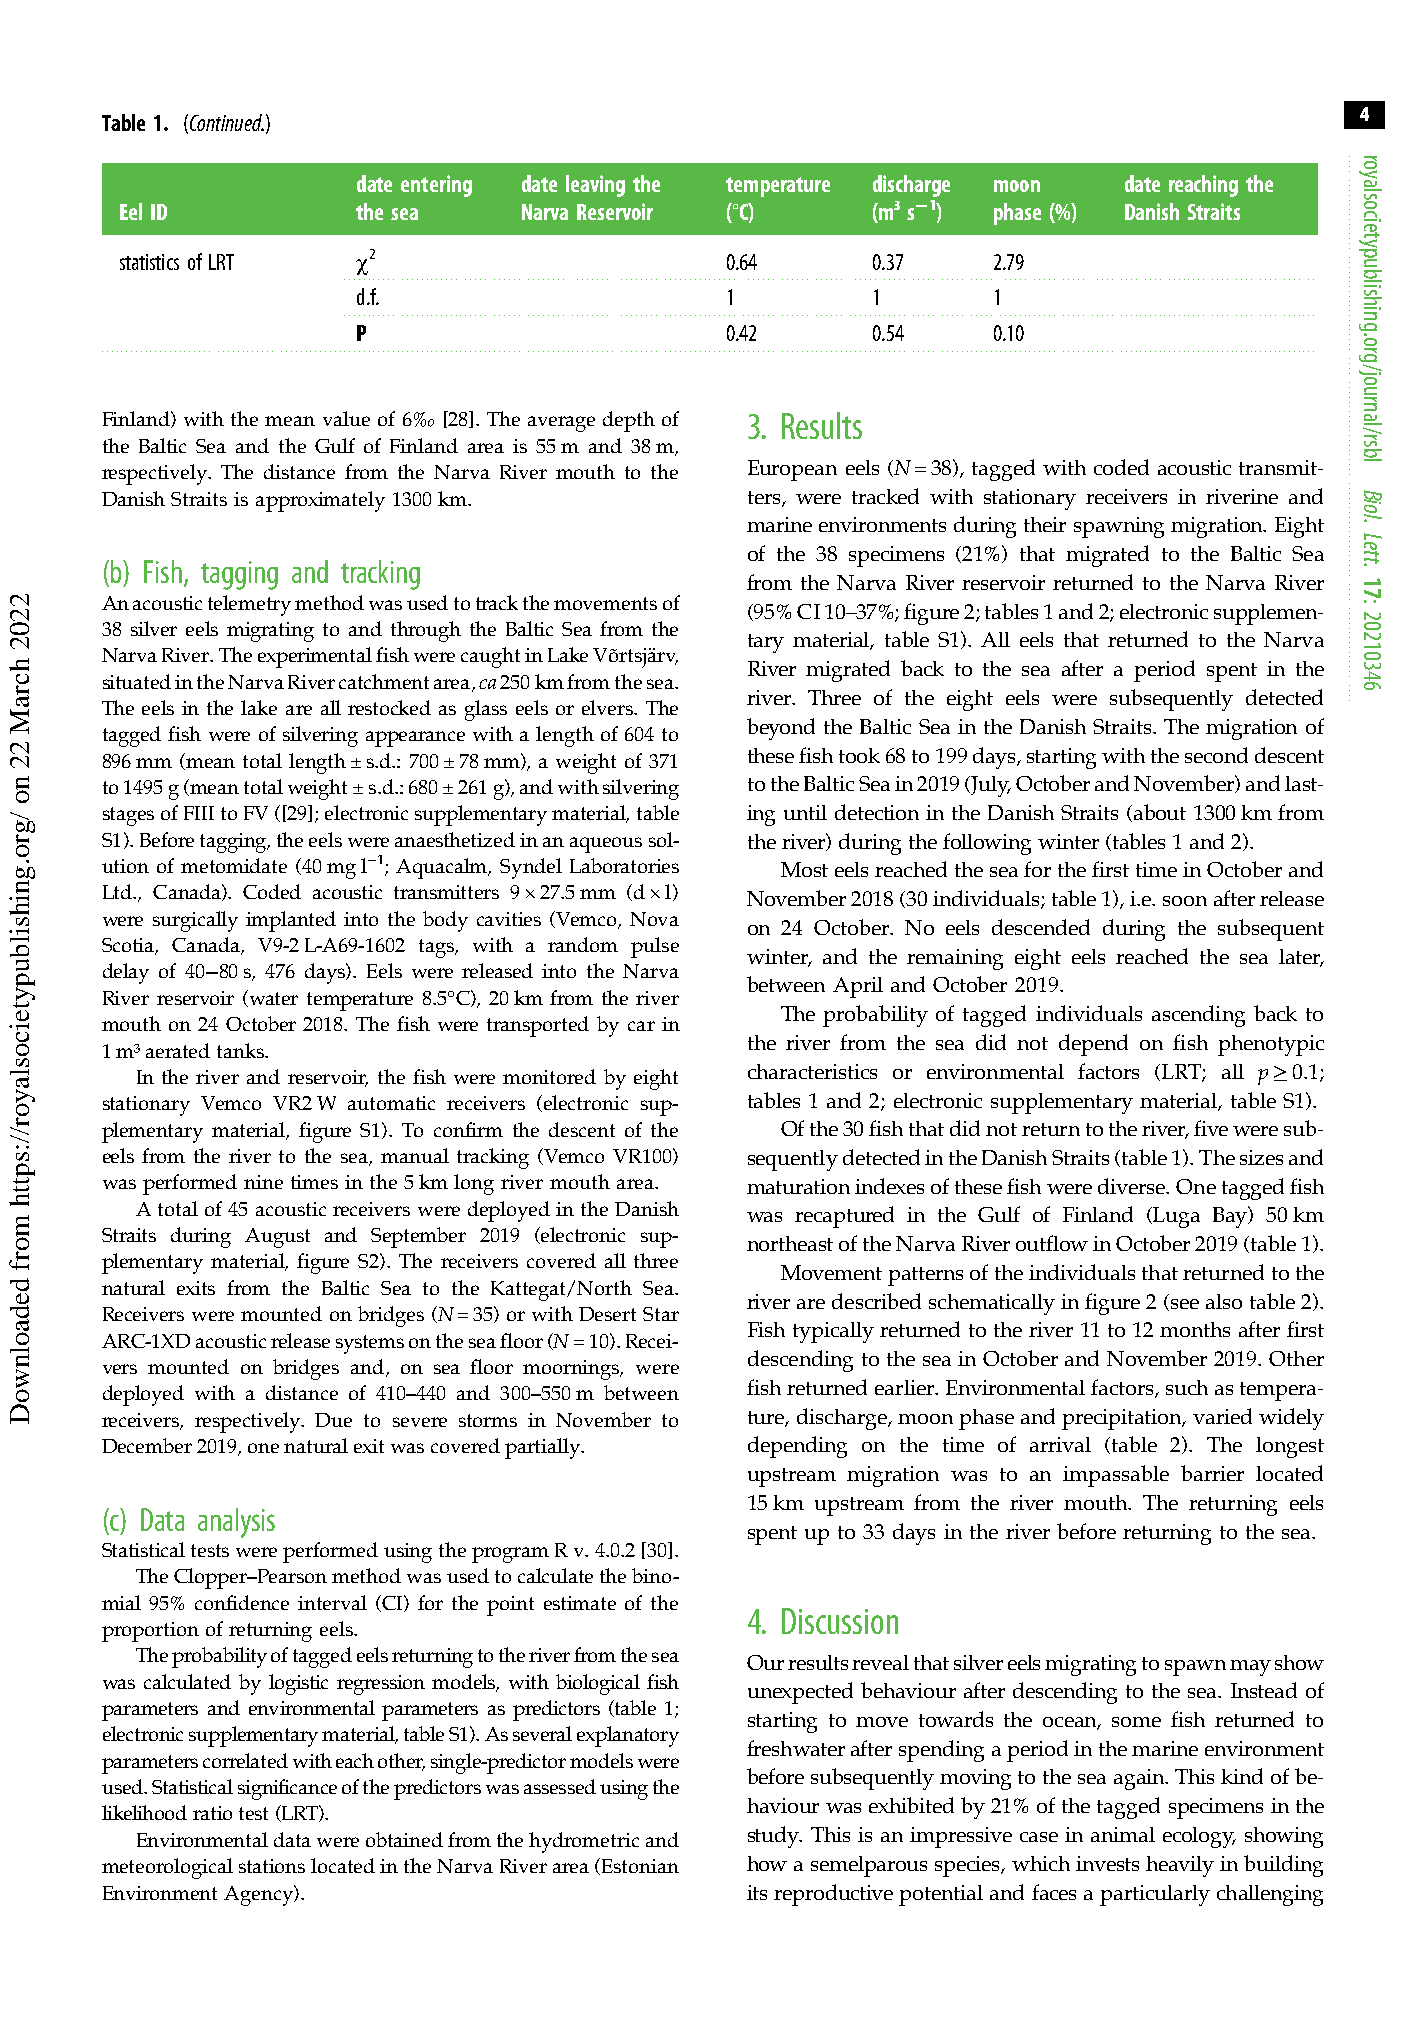 This page has height=2017, width=1426. I want to click on Continued, so click(227, 122).
